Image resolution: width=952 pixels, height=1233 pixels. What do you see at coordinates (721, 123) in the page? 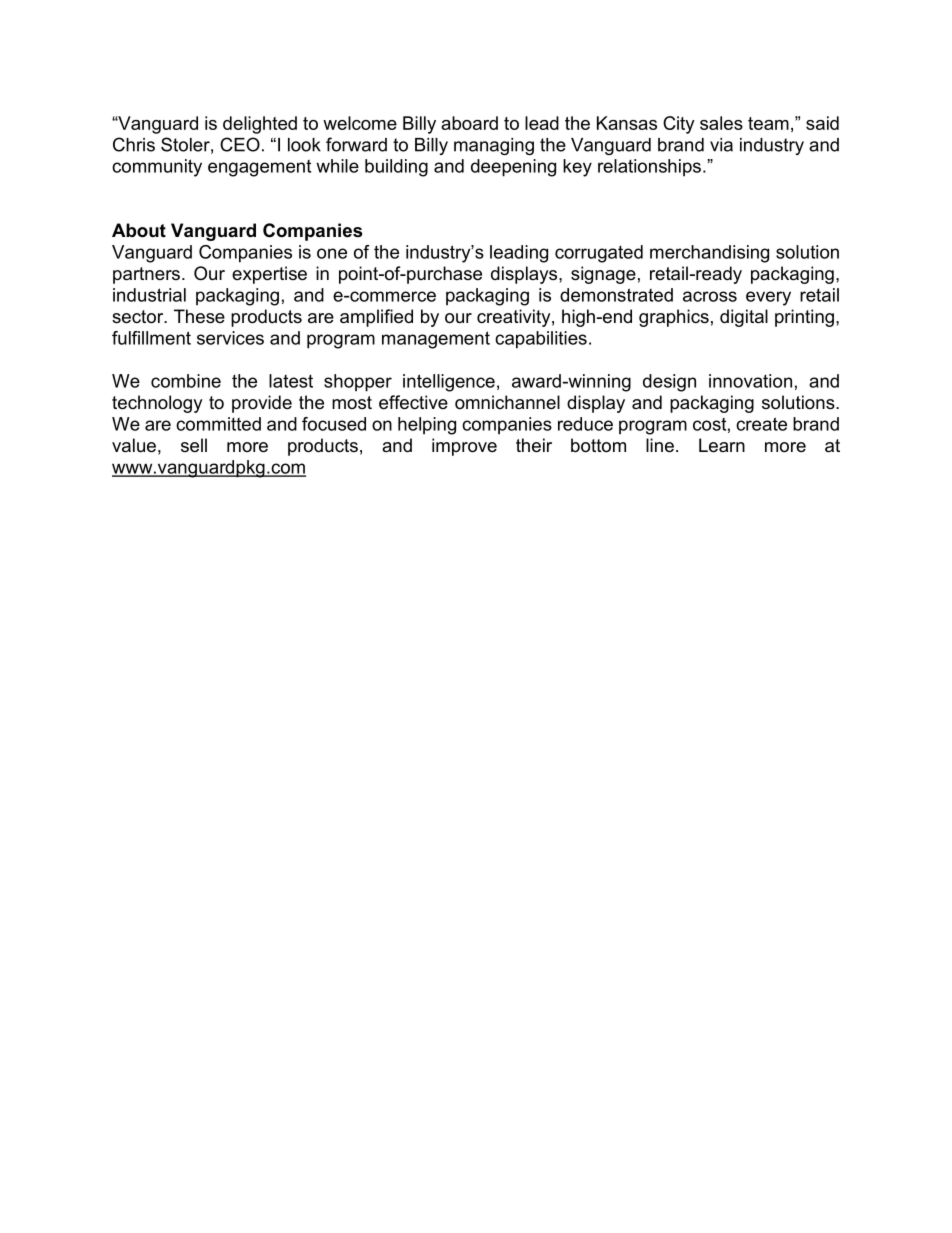
I see `sales` at bounding box center [721, 123].
